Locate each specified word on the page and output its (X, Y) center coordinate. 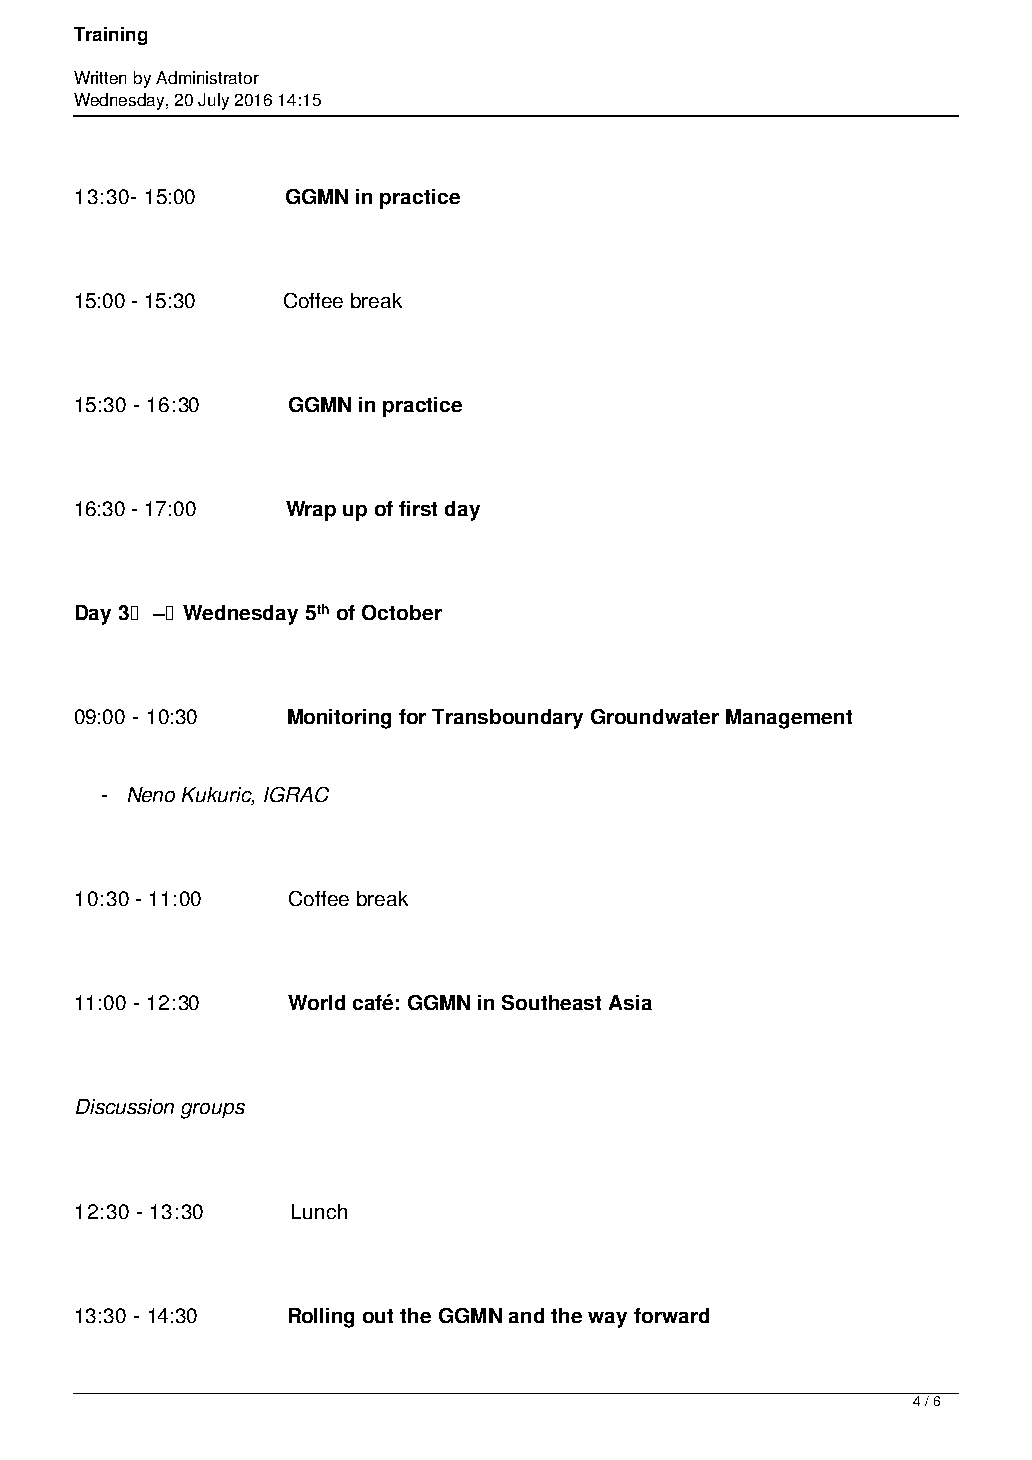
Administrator (207, 77)
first (418, 508)
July (213, 101)
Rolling (321, 1318)
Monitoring (339, 719)
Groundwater (655, 716)
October (402, 612)
